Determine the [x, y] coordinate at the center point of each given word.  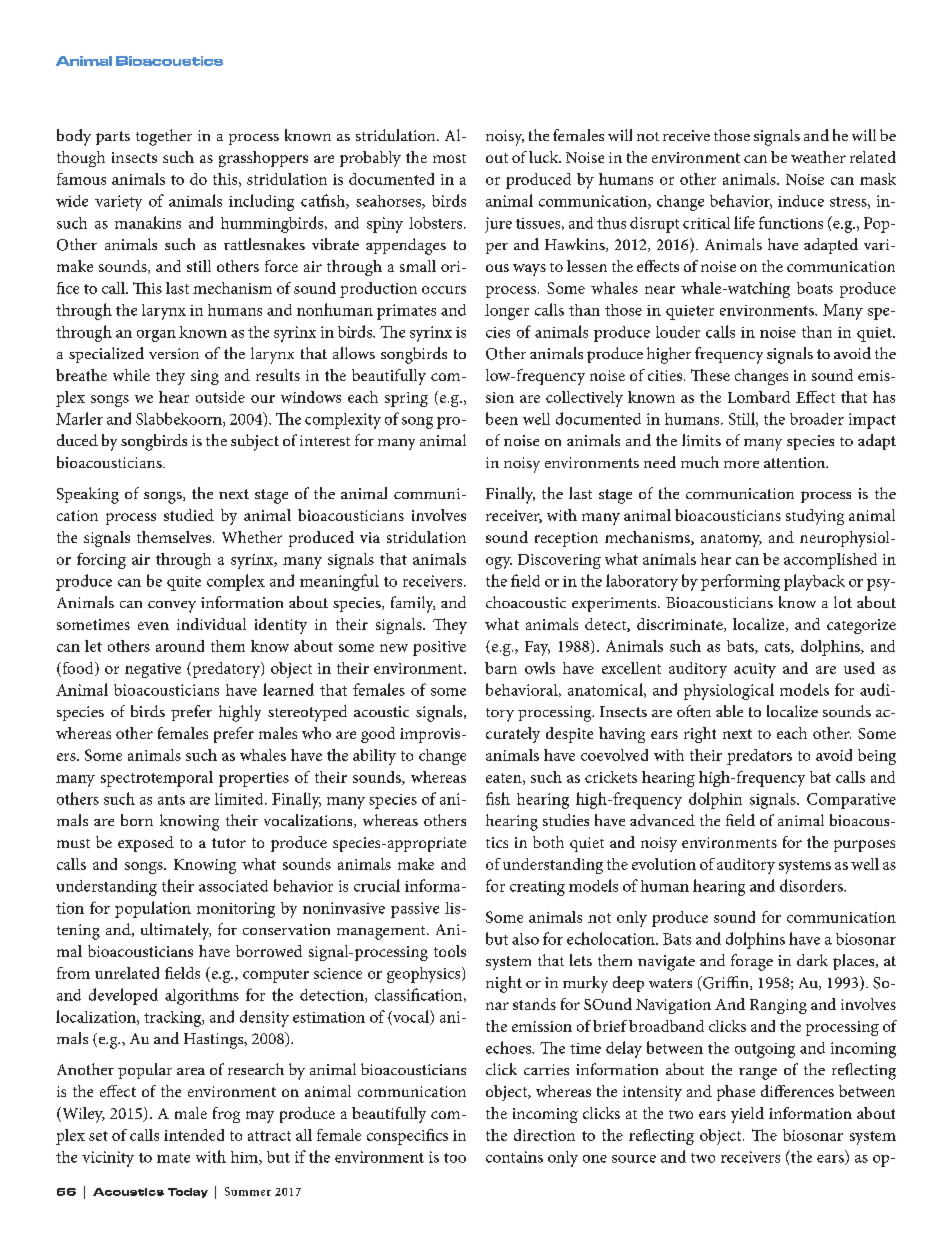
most [449, 158]
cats [778, 648]
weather [818, 157]
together [164, 137]
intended [194, 1135]
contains [514, 1157]
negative [153, 670]
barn [501, 668]
